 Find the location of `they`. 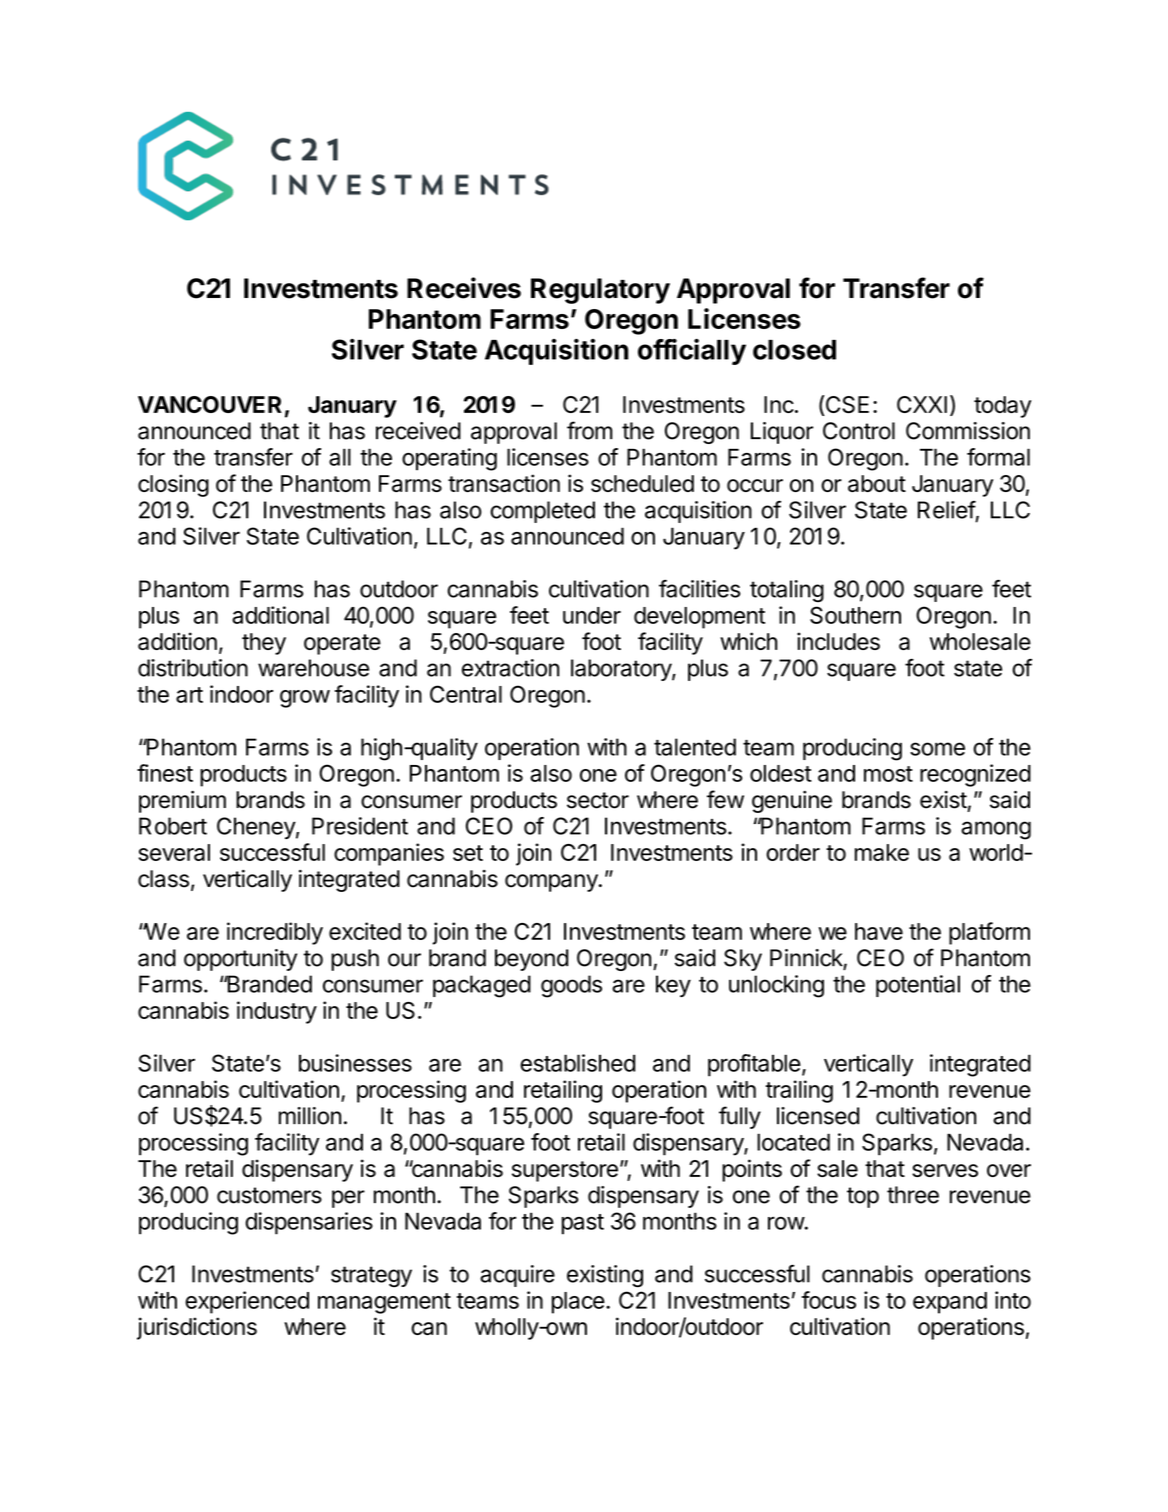

they is located at coordinates (264, 644).
